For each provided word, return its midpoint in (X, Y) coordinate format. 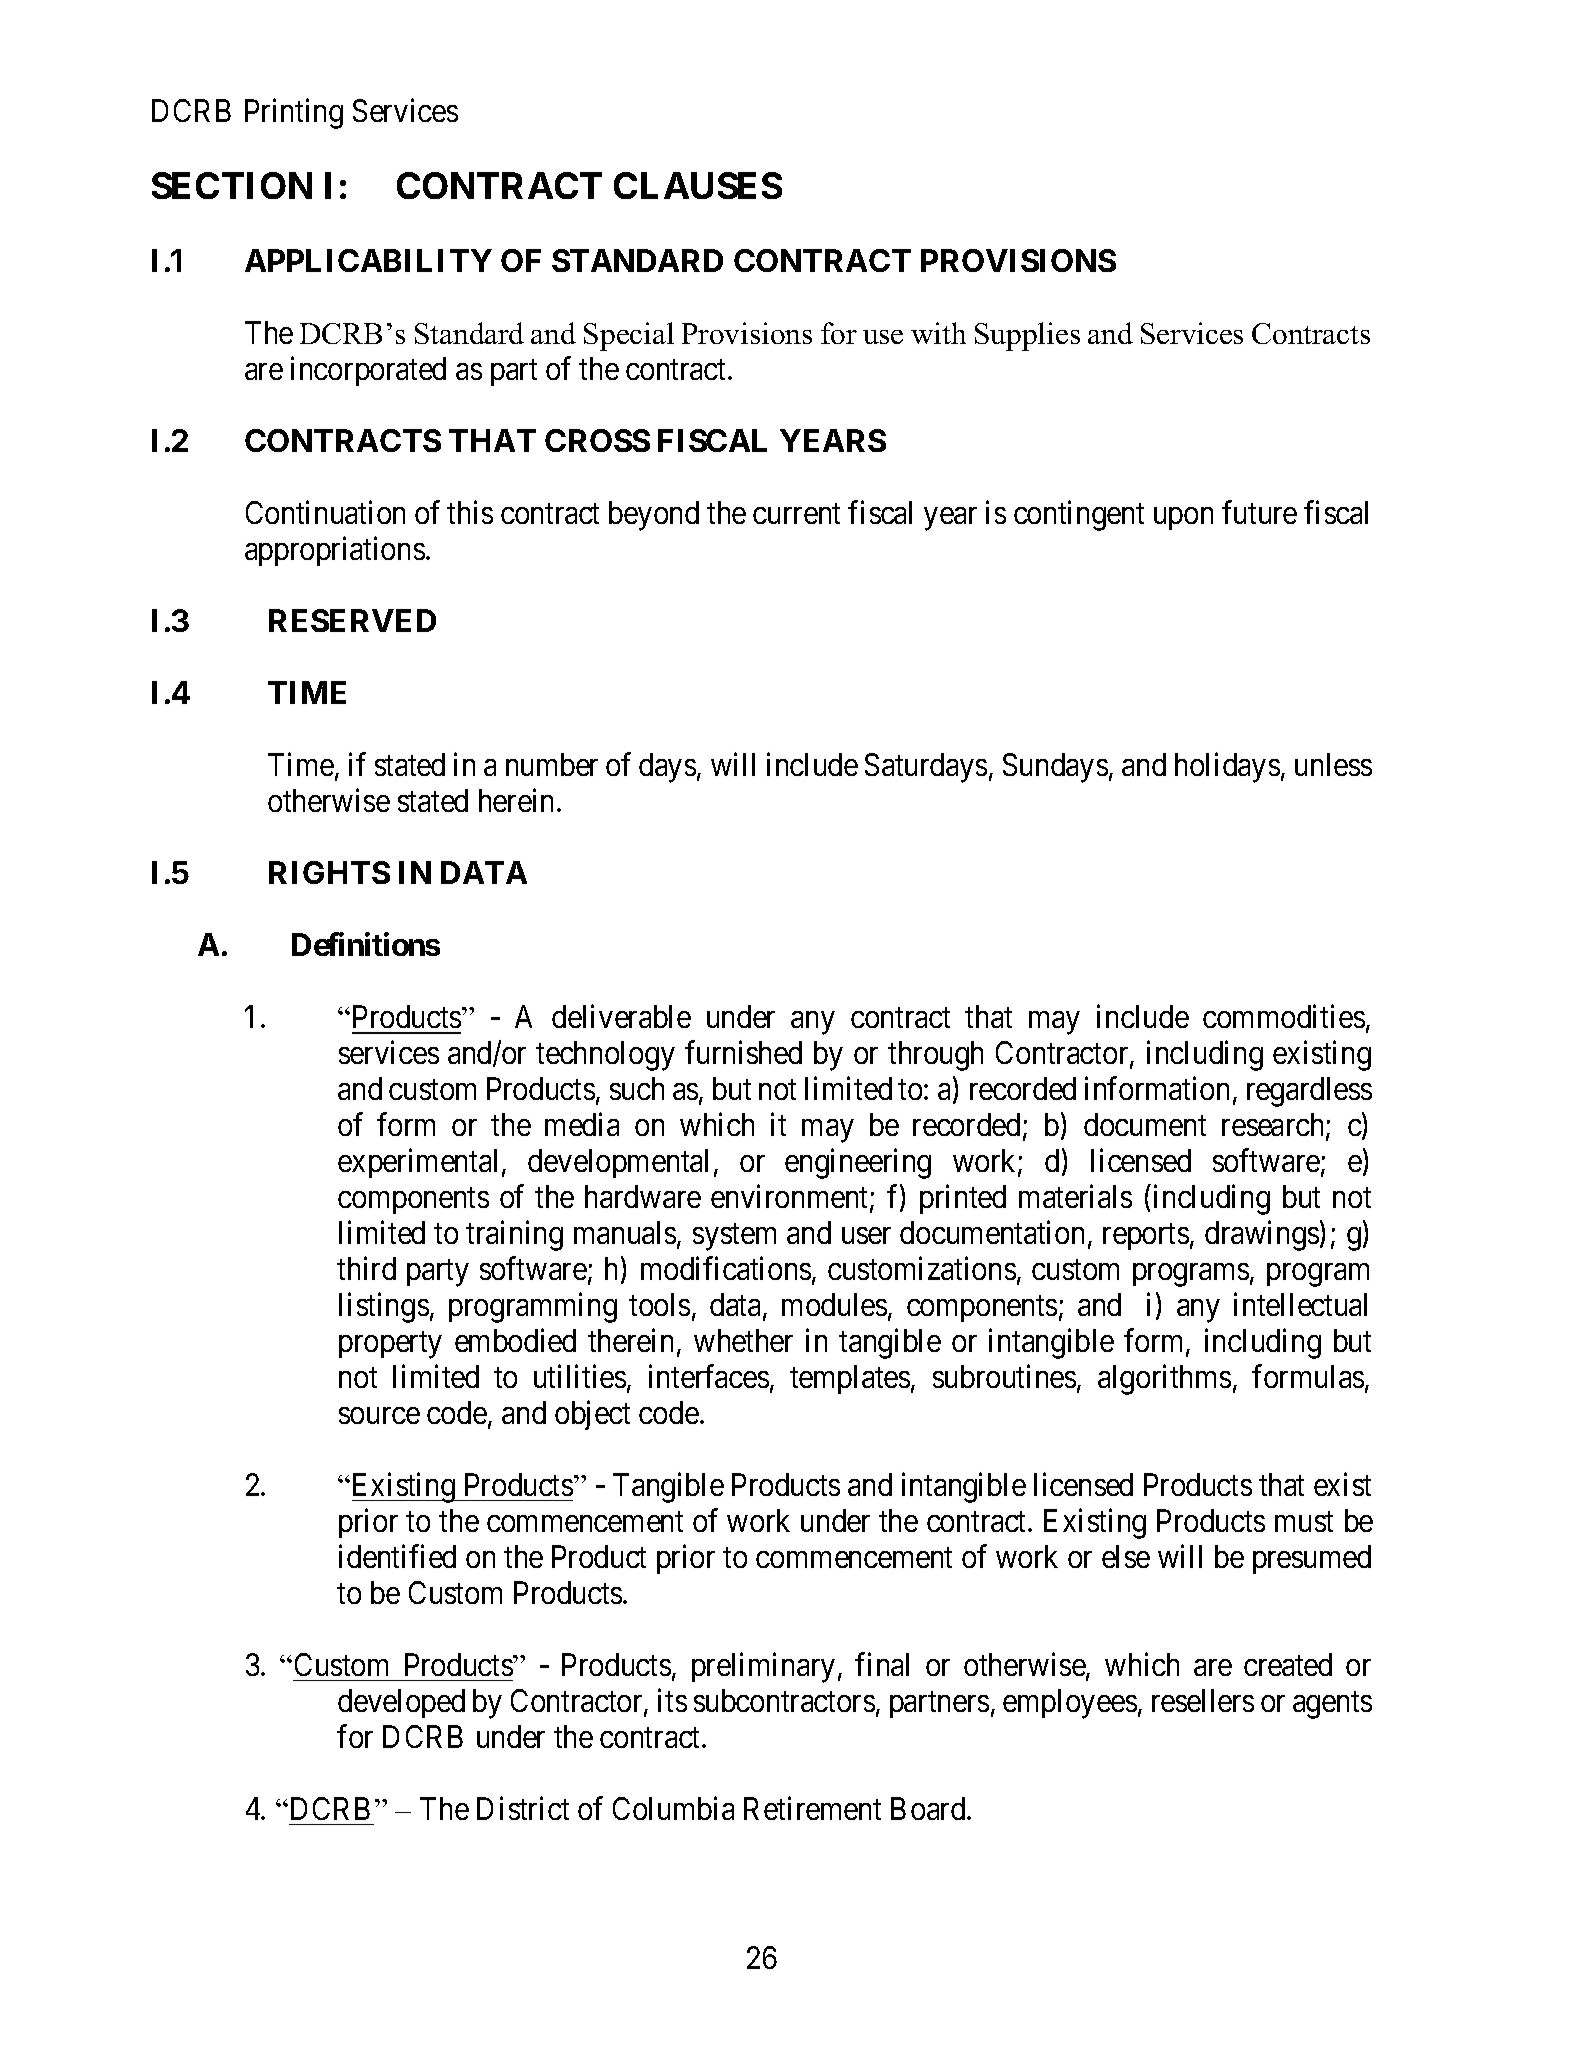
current (796, 514)
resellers (1203, 1700)
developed (401, 1703)
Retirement (812, 1808)
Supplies (1027, 336)
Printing (294, 114)
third (366, 1268)
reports (1146, 1237)
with (938, 333)
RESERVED (352, 620)
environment (791, 1198)
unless (1333, 764)
